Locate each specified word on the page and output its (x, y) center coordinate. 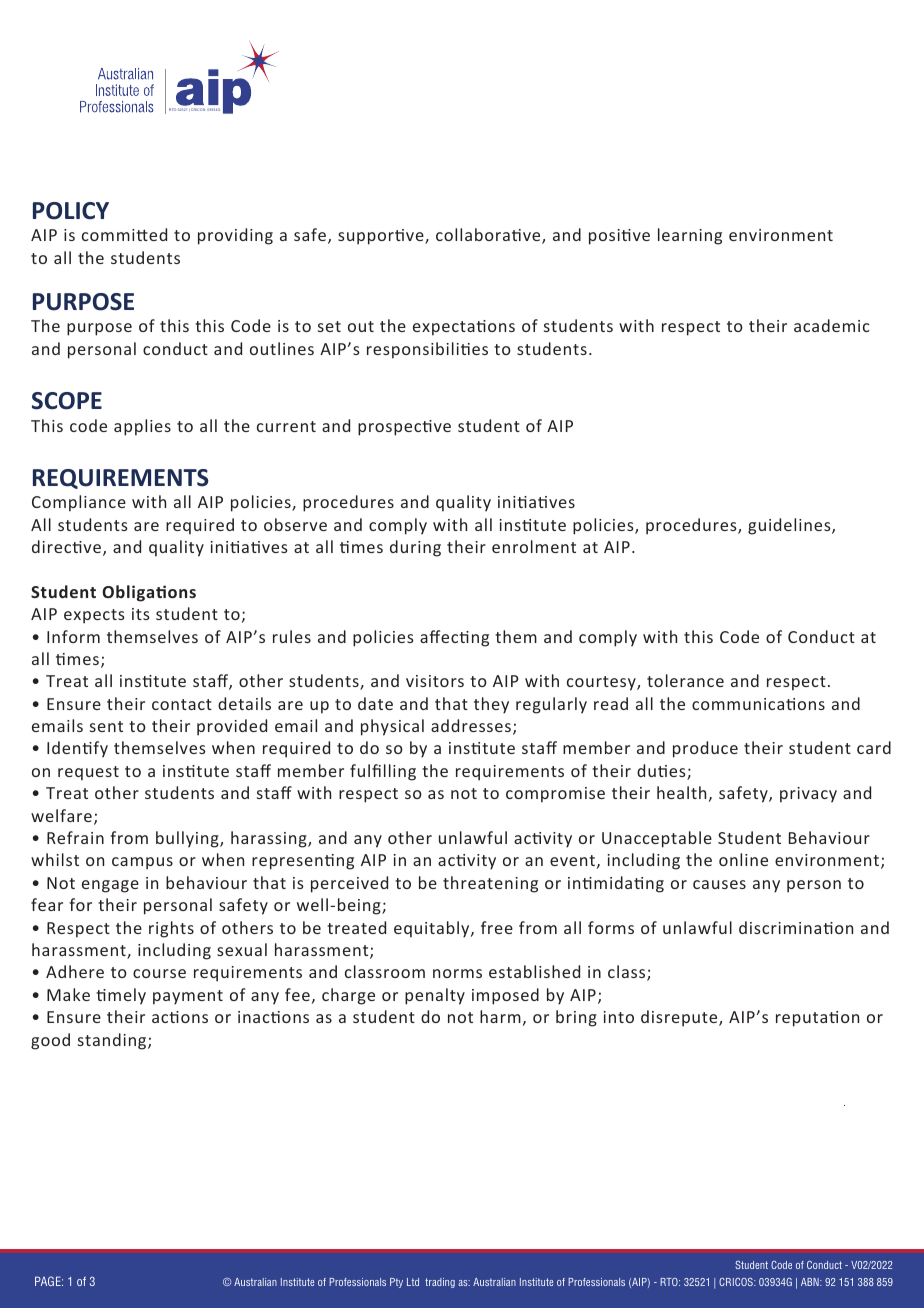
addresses (471, 725)
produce (705, 749)
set (329, 326)
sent (106, 726)
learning (690, 236)
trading (440, 1283)
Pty (396, 1283)
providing (235, 236)
